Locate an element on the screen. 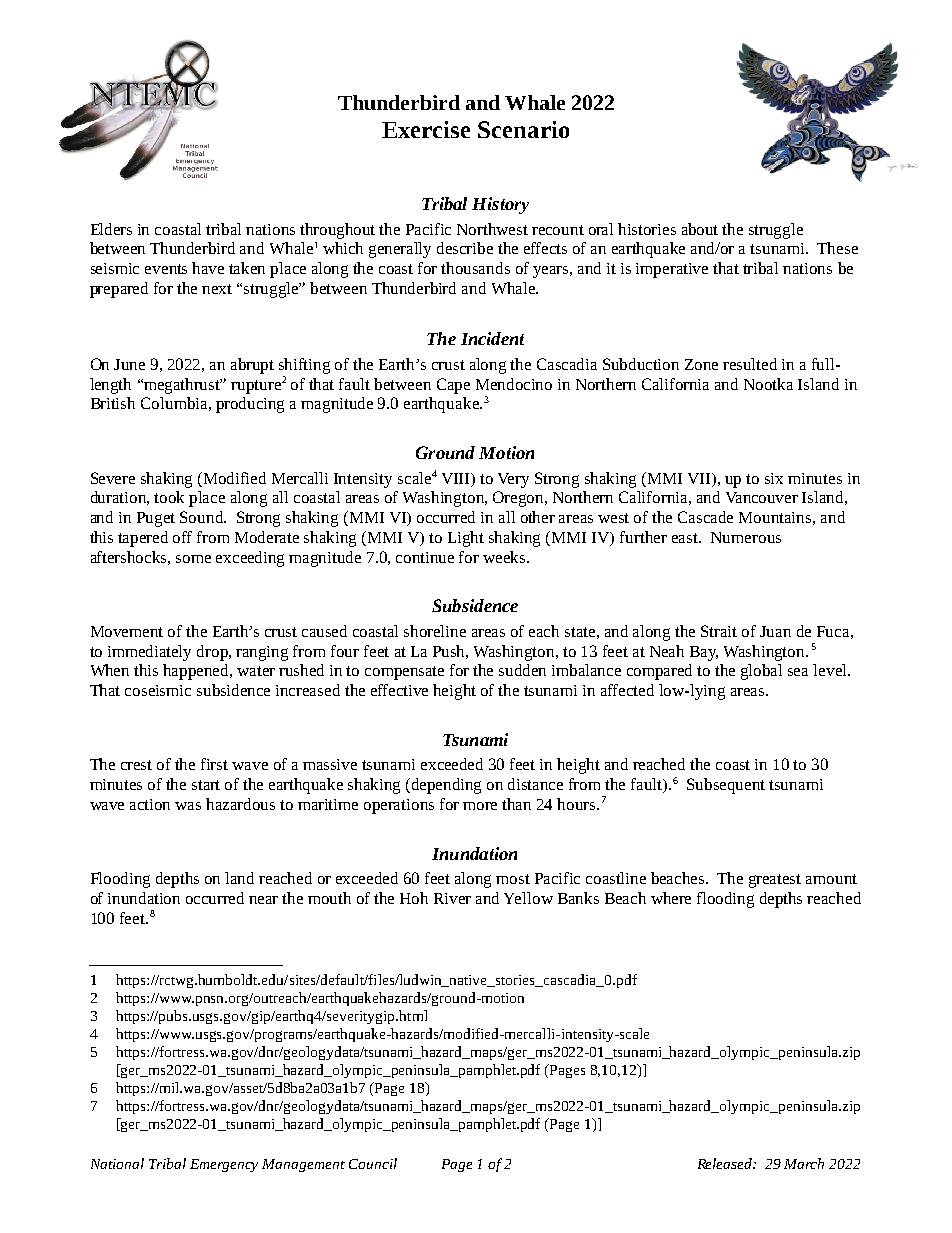 Image resolution: width=952 pixels, height=1233 pixels. Emergency is located at coordinates (224, 1165).
